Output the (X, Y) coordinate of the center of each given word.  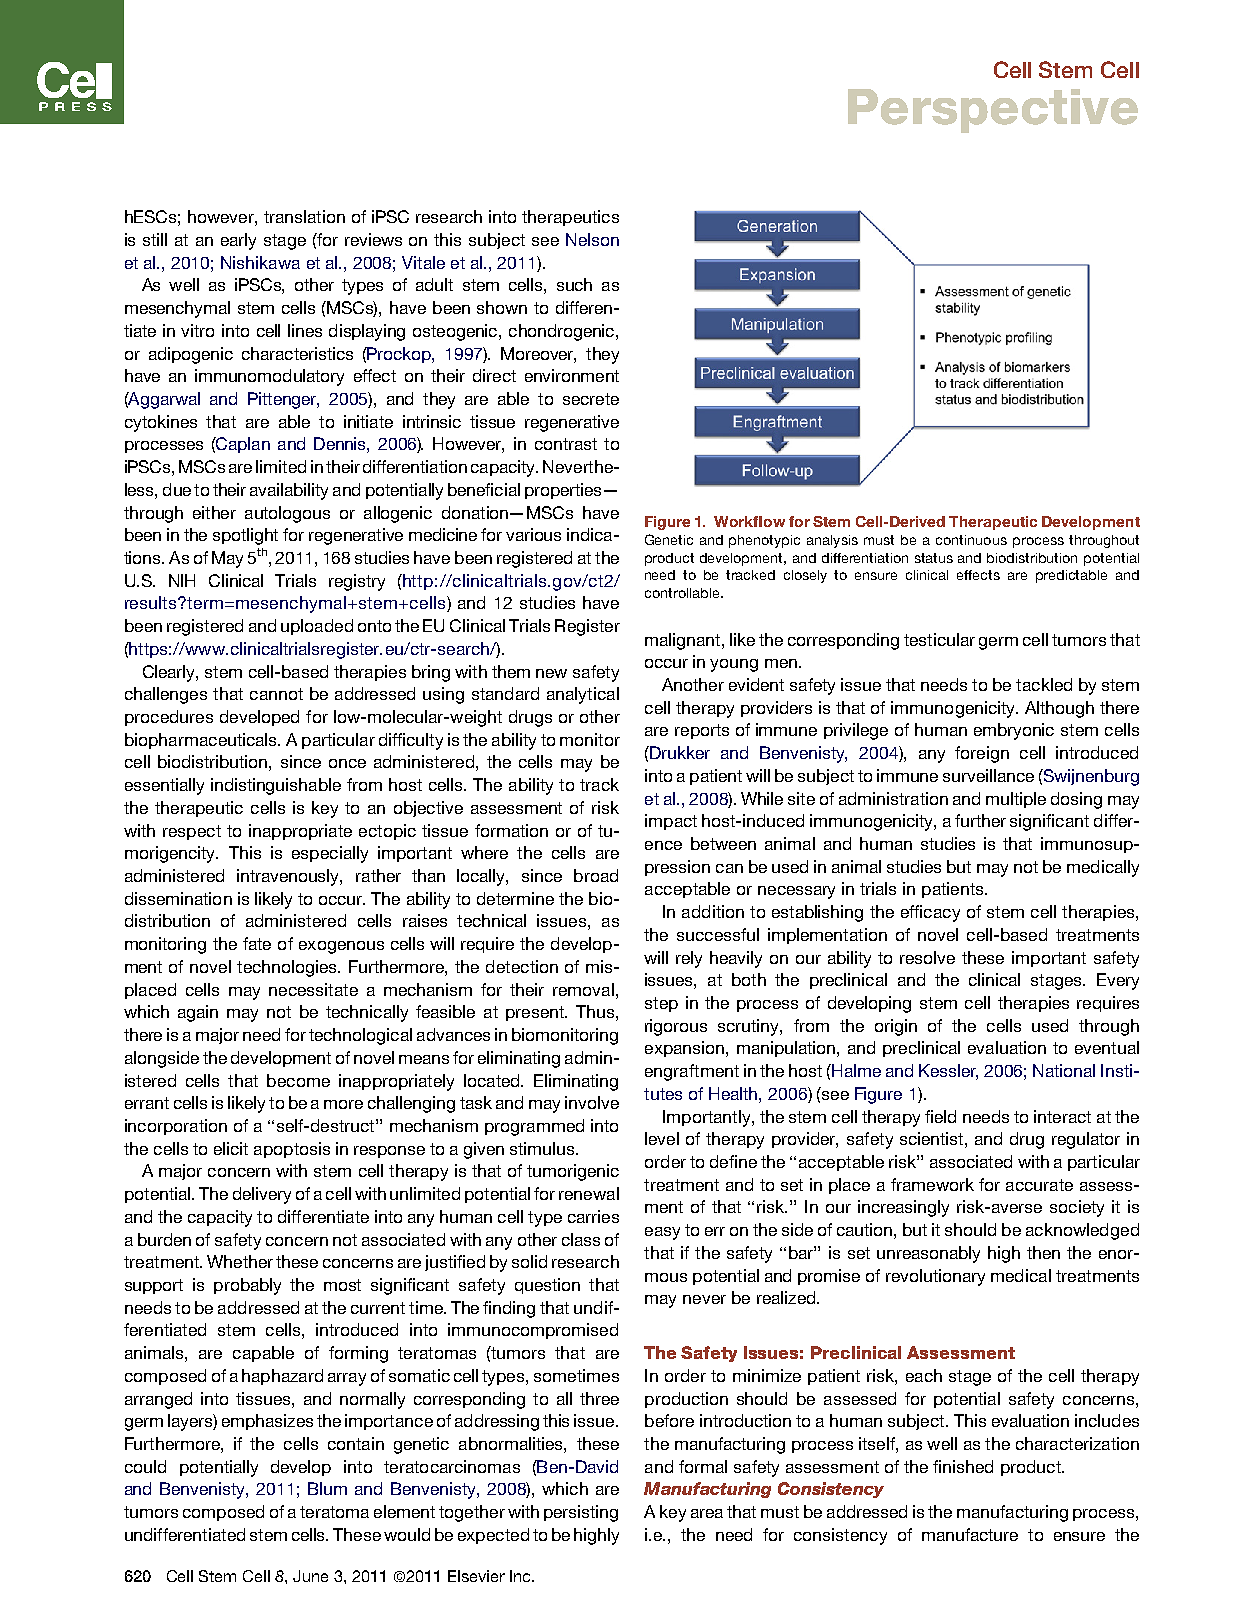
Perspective (993, 111)
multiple (1016, 800)
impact (671, 822)
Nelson (592, 239)
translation (304, 216)
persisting (581, 1513)
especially (330, 854)
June (310, 1576)
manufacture (970, 1534)
